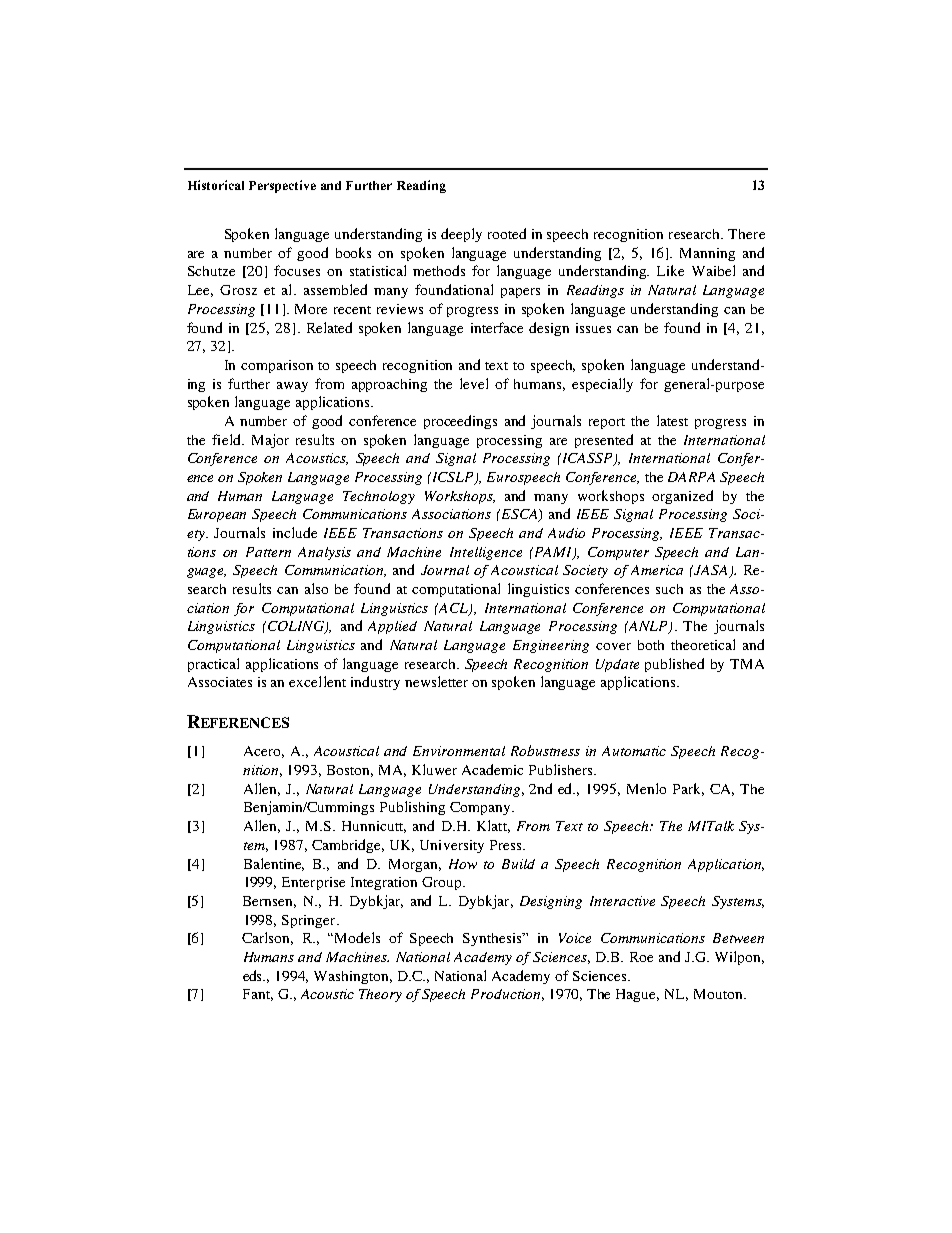 This page has width=952, height=1233. I want to click on ACL, so click(454, 609).
